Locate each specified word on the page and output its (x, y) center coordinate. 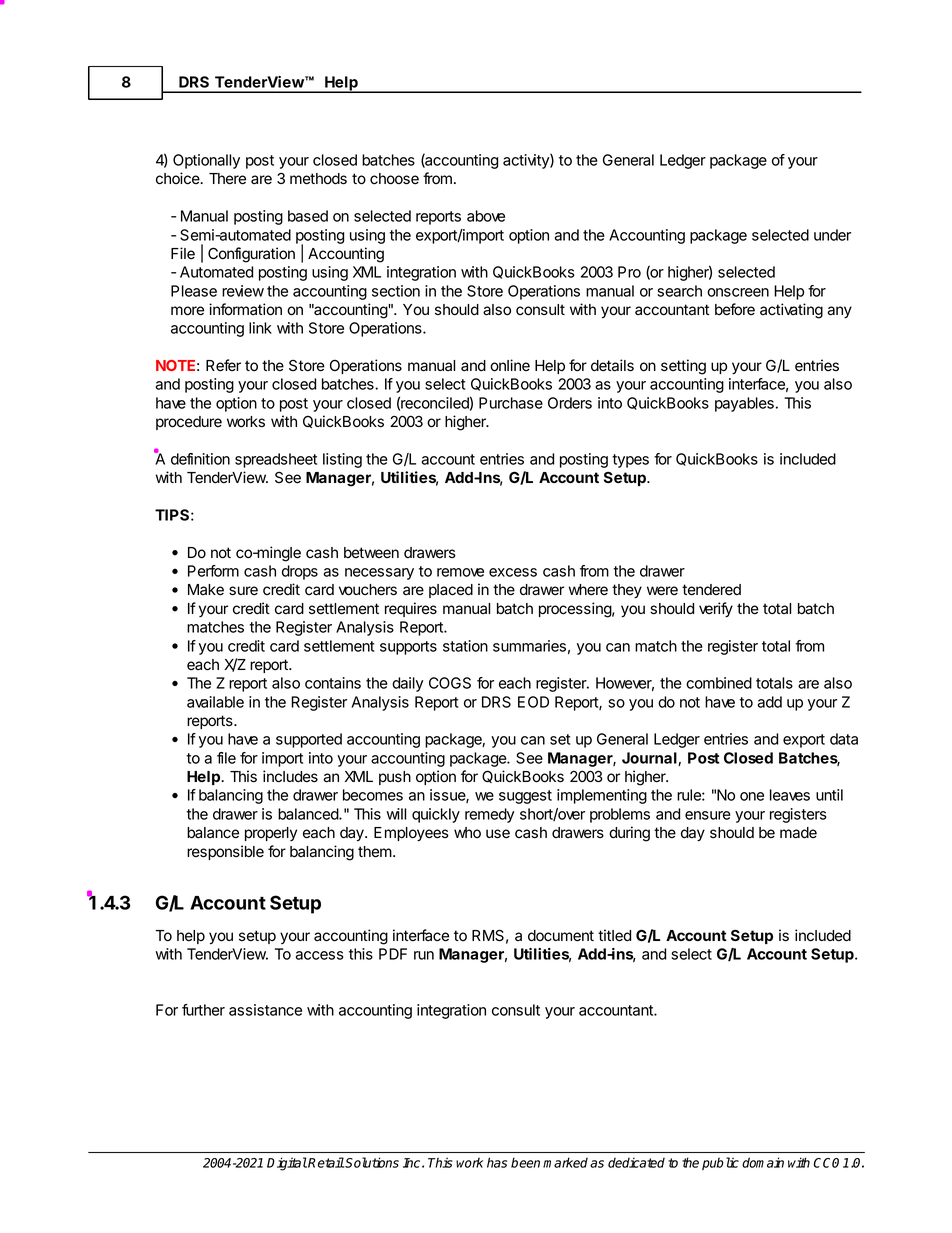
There (227, 179)
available (215, 702)
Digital (287, 1164)
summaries (529, 646)
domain (763, 1162)
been (525, 1162)
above (486, 216)
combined (719, 683)
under (832, 235)
